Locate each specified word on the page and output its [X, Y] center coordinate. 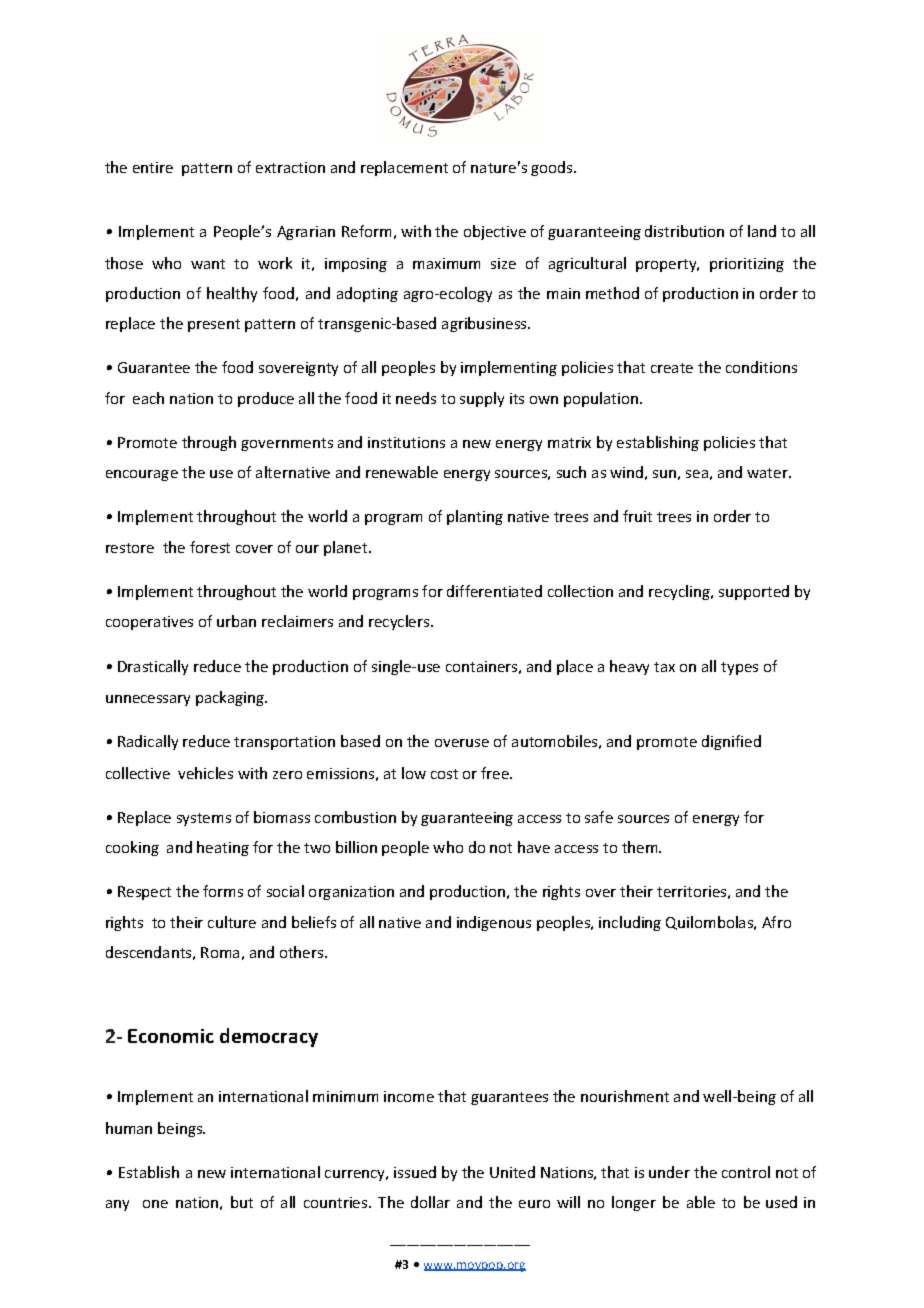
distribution [684, 231]
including [630, 923]
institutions [406, 442]
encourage [142, 475]
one [155, 1204]
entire [153, 167]
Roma [220, 952]
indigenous [494, 923]
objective [495, 232]
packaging [231, 698]
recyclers [400, 622]
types [739, 668]
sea [697, 474]
